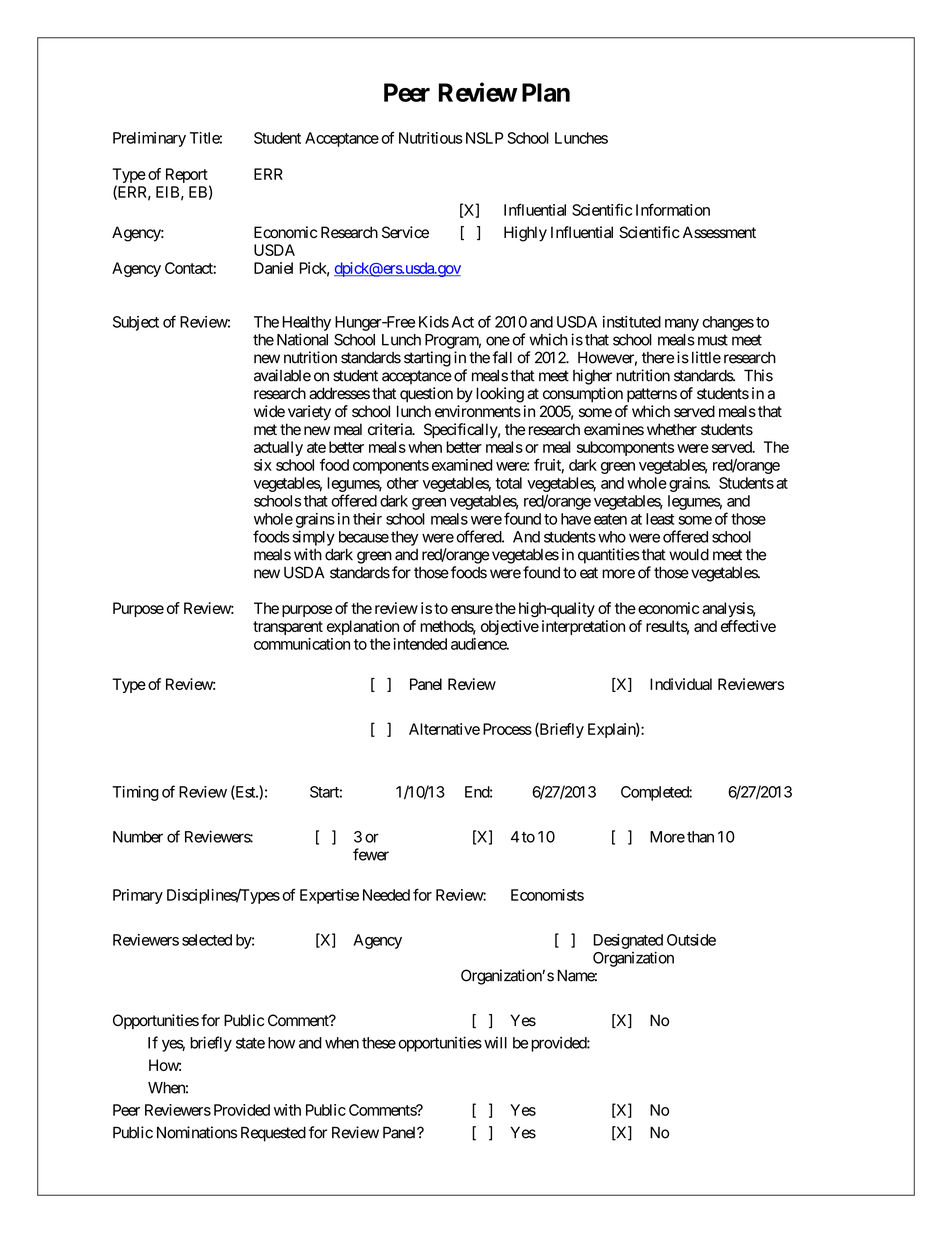 Image resolution: width=952 pixels, height=1233 pixels. What do you see at coordinates (691, 940) in the screenshot?
I see `Outside` at bounding box center [691, 940].
